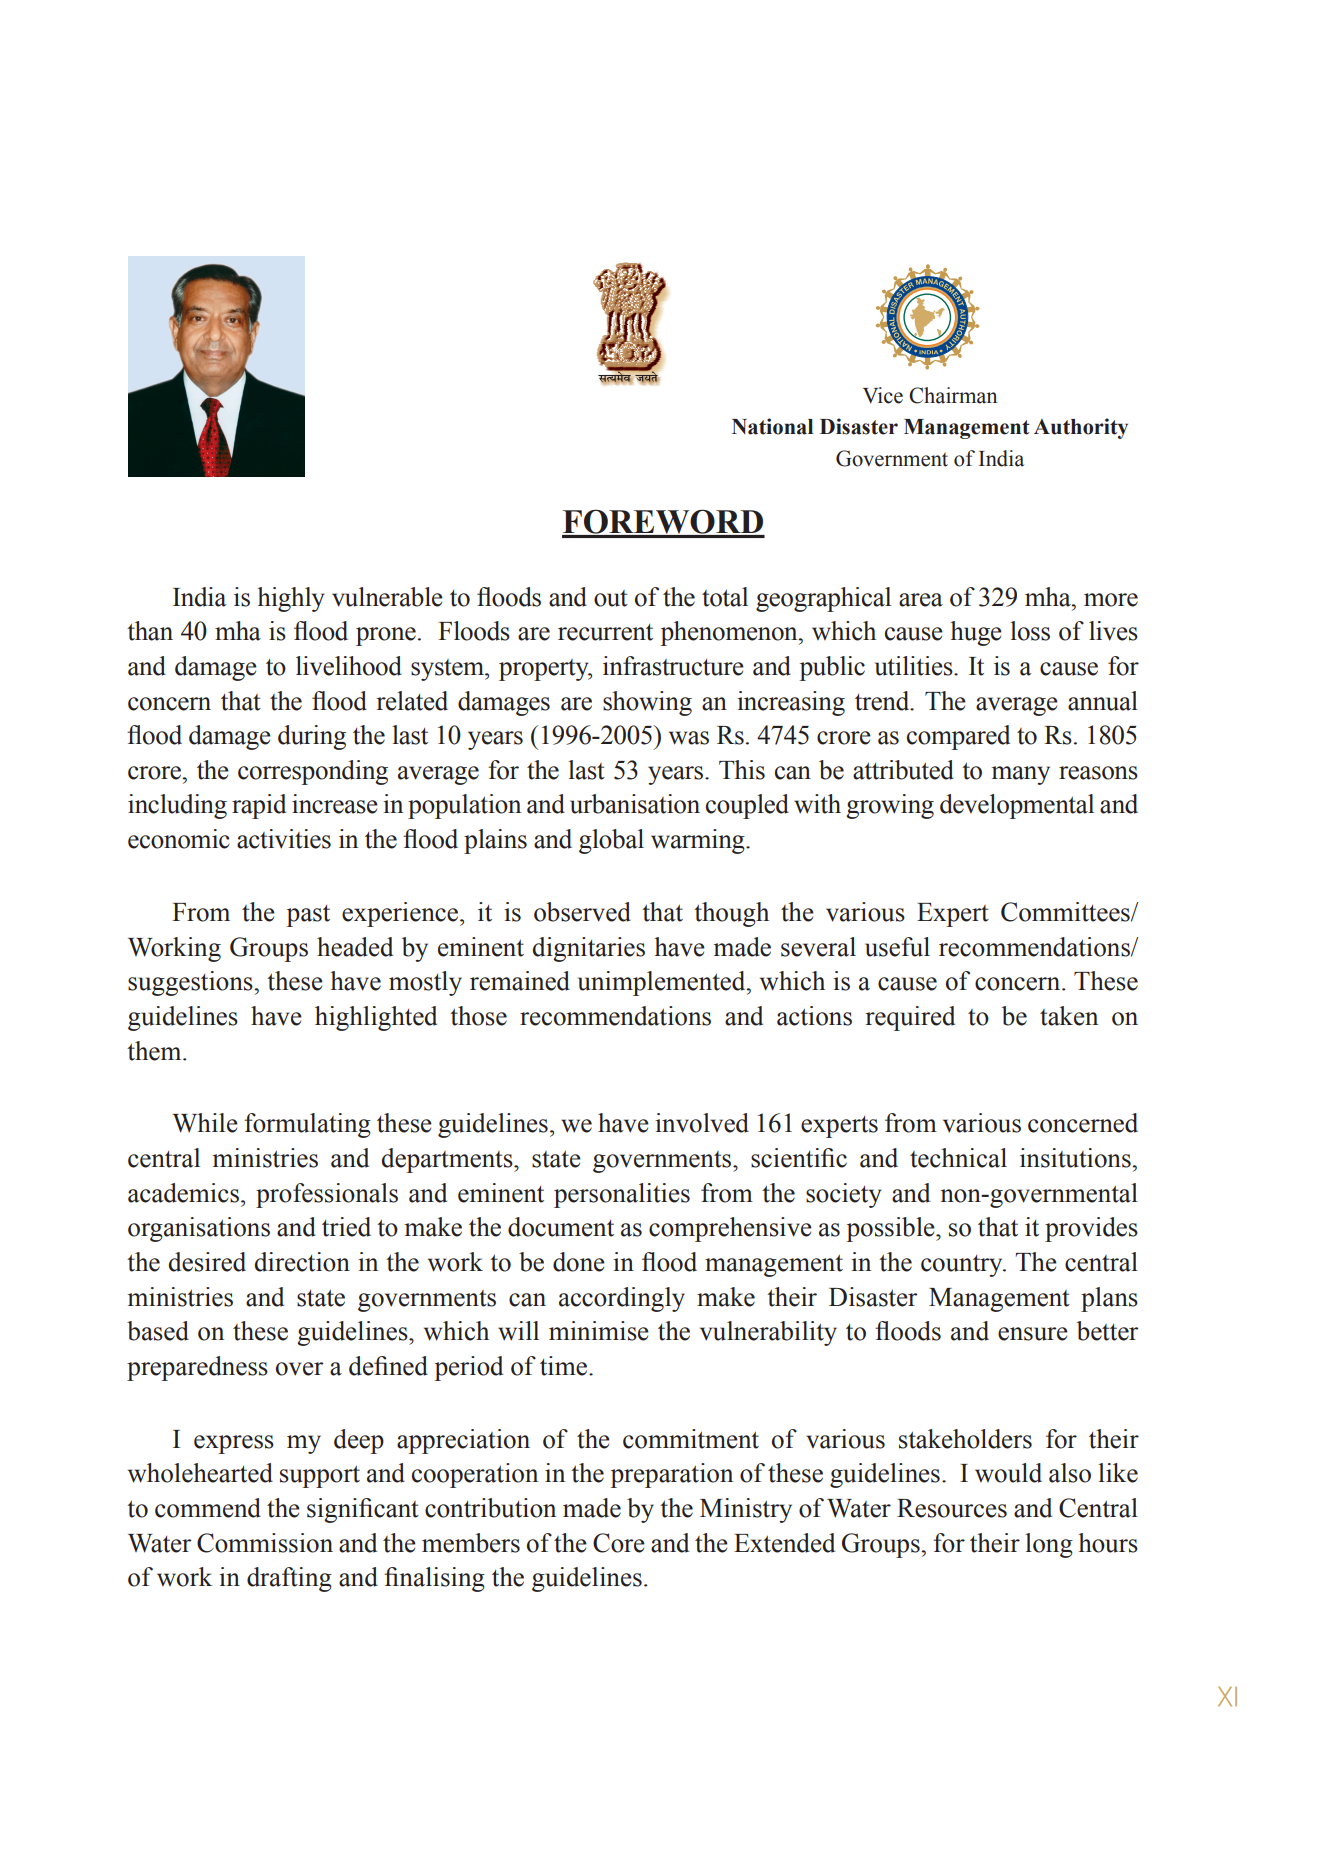 Image resolution: width=1336 pixels, height=1862 pixels. Describe the element at coordinates (265, 1543) in the page. I see `Commission` at that location.
